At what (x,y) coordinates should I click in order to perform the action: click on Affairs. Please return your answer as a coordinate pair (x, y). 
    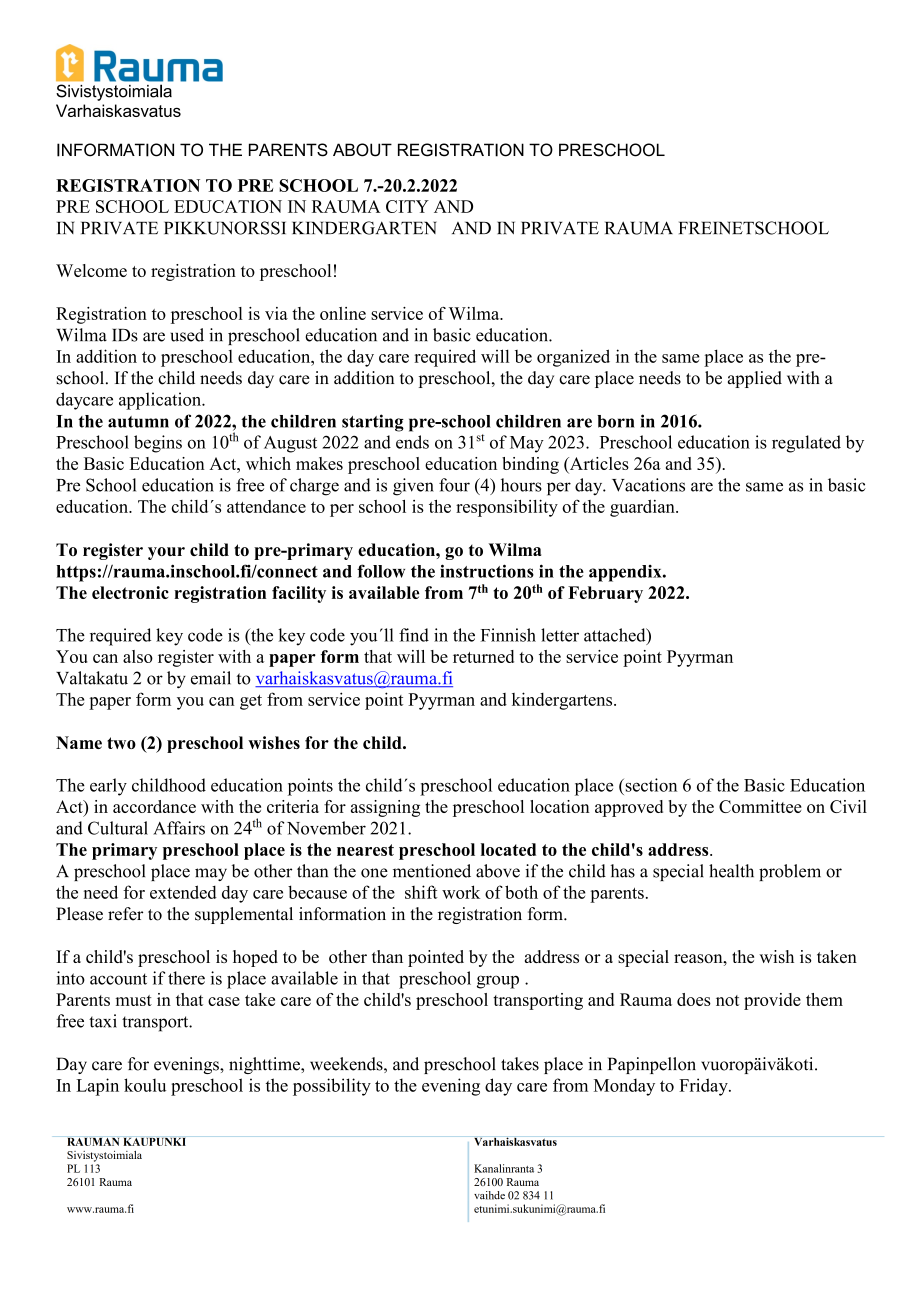
    Looking at the image, I should click on (179, 828).
